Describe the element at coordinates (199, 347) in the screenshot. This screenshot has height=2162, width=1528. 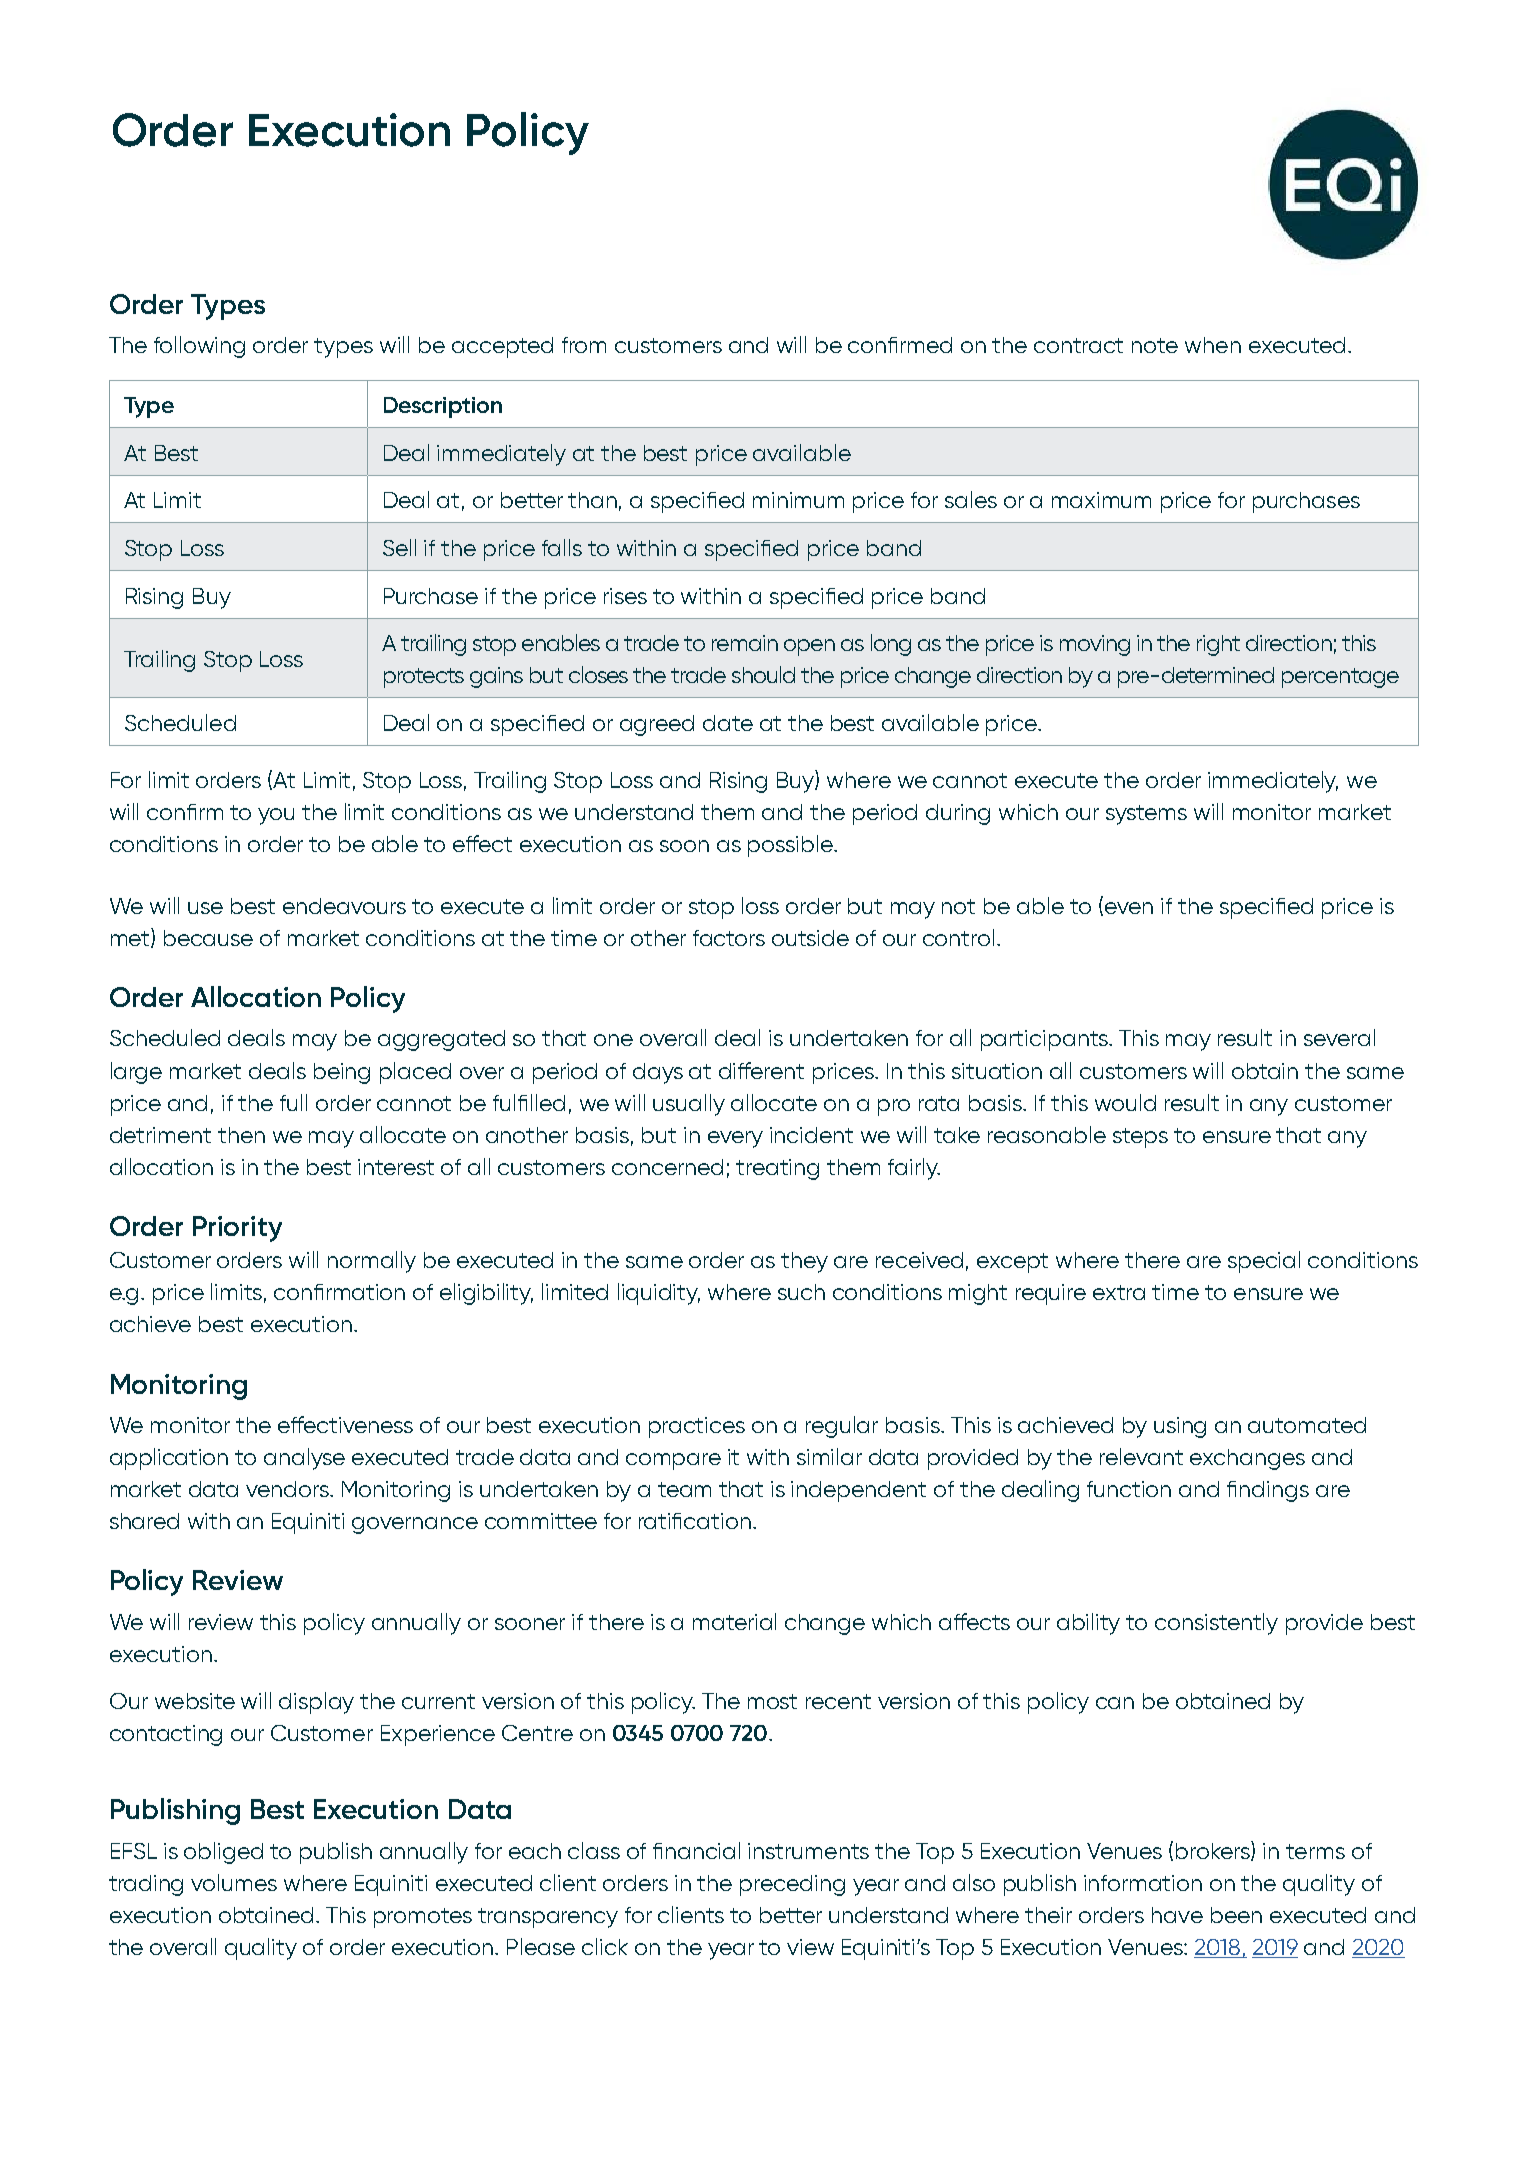
I see `following` at that location.
